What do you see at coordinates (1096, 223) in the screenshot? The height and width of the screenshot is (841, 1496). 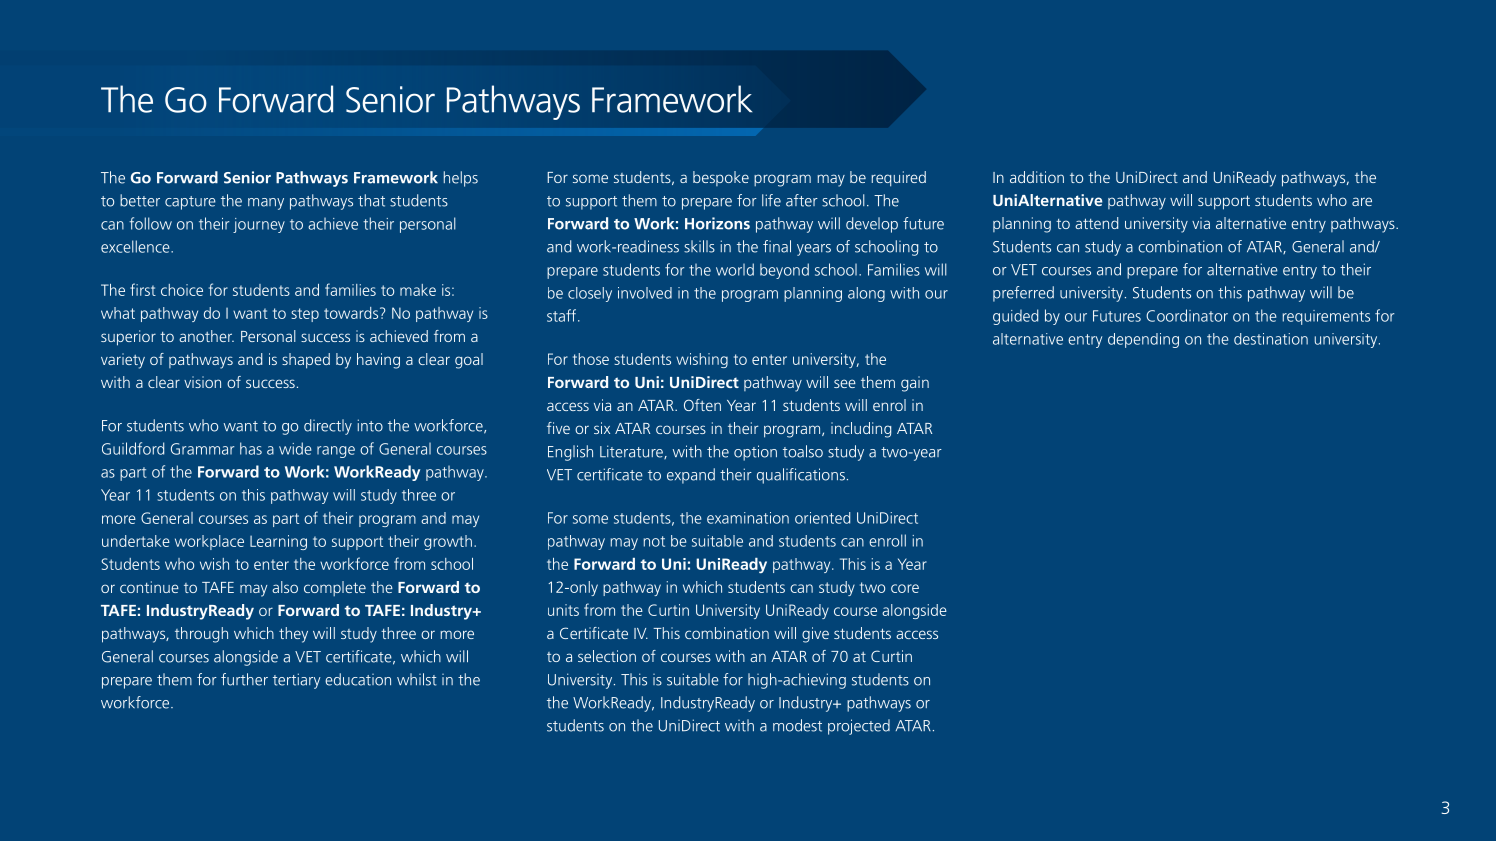 I see `attend` at bounding box center [1096, 223].
